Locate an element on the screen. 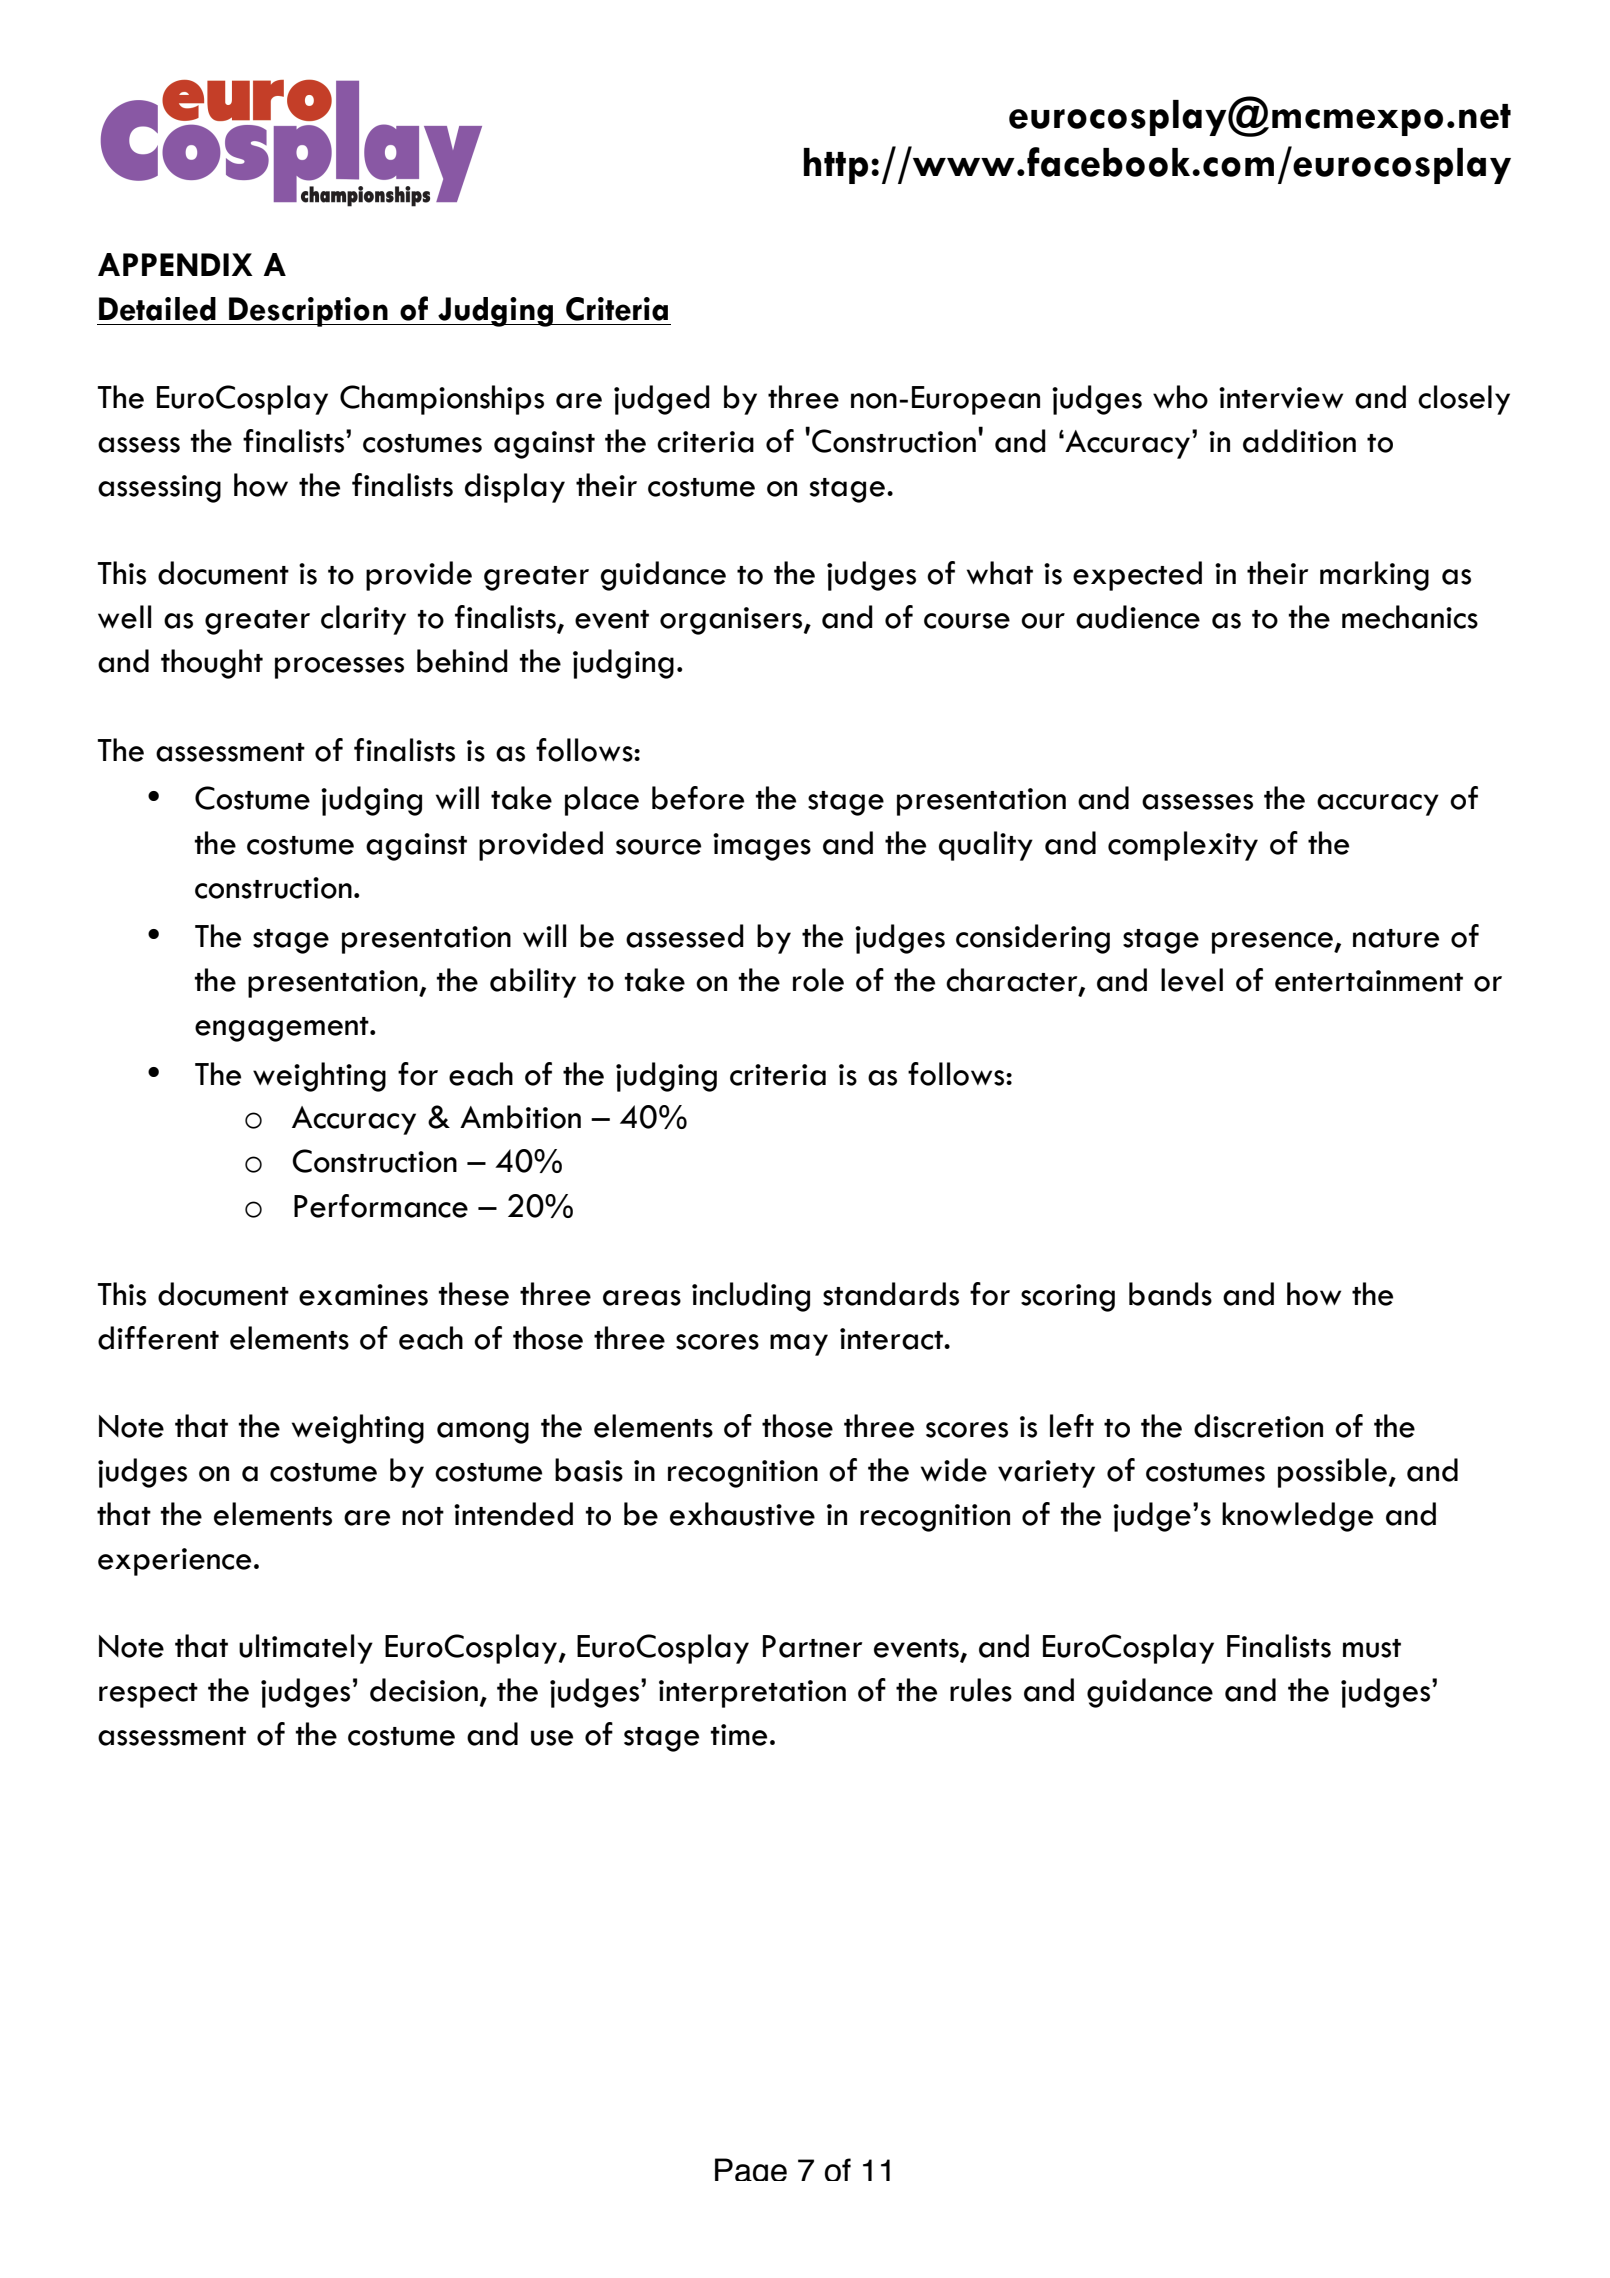 The height and width of the screenshot is (2278, 1610). engagement is located at coordinates (283, 1029).
